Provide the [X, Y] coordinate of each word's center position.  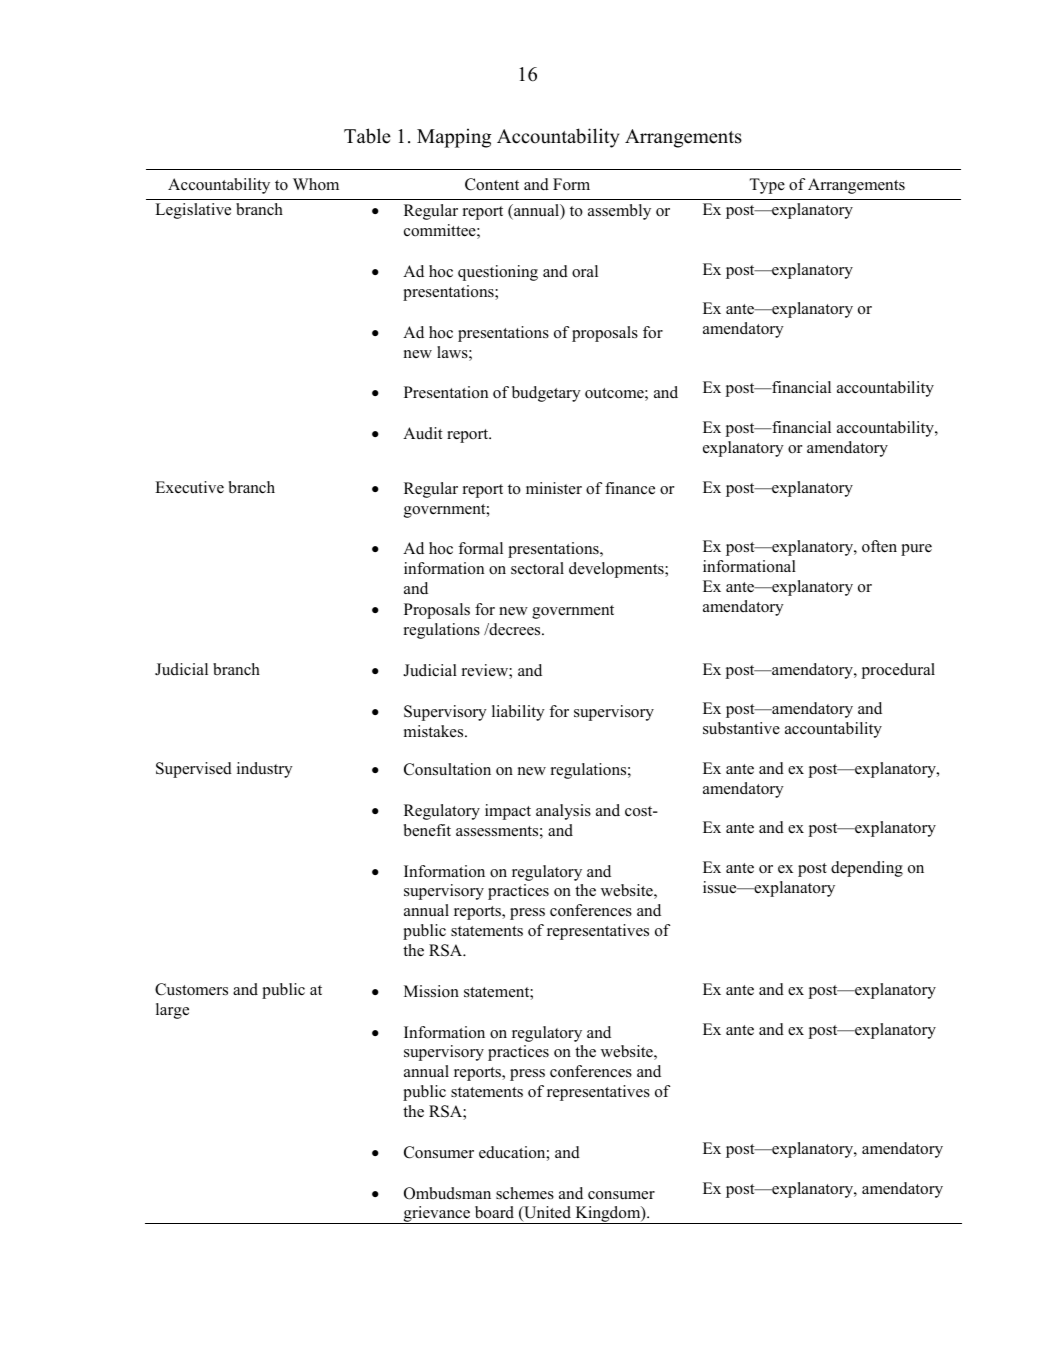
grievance [437, 1215]
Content [492, 184]
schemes [525, 1193]
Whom [316, 184]
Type [767, 186]
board [494, 1212]
